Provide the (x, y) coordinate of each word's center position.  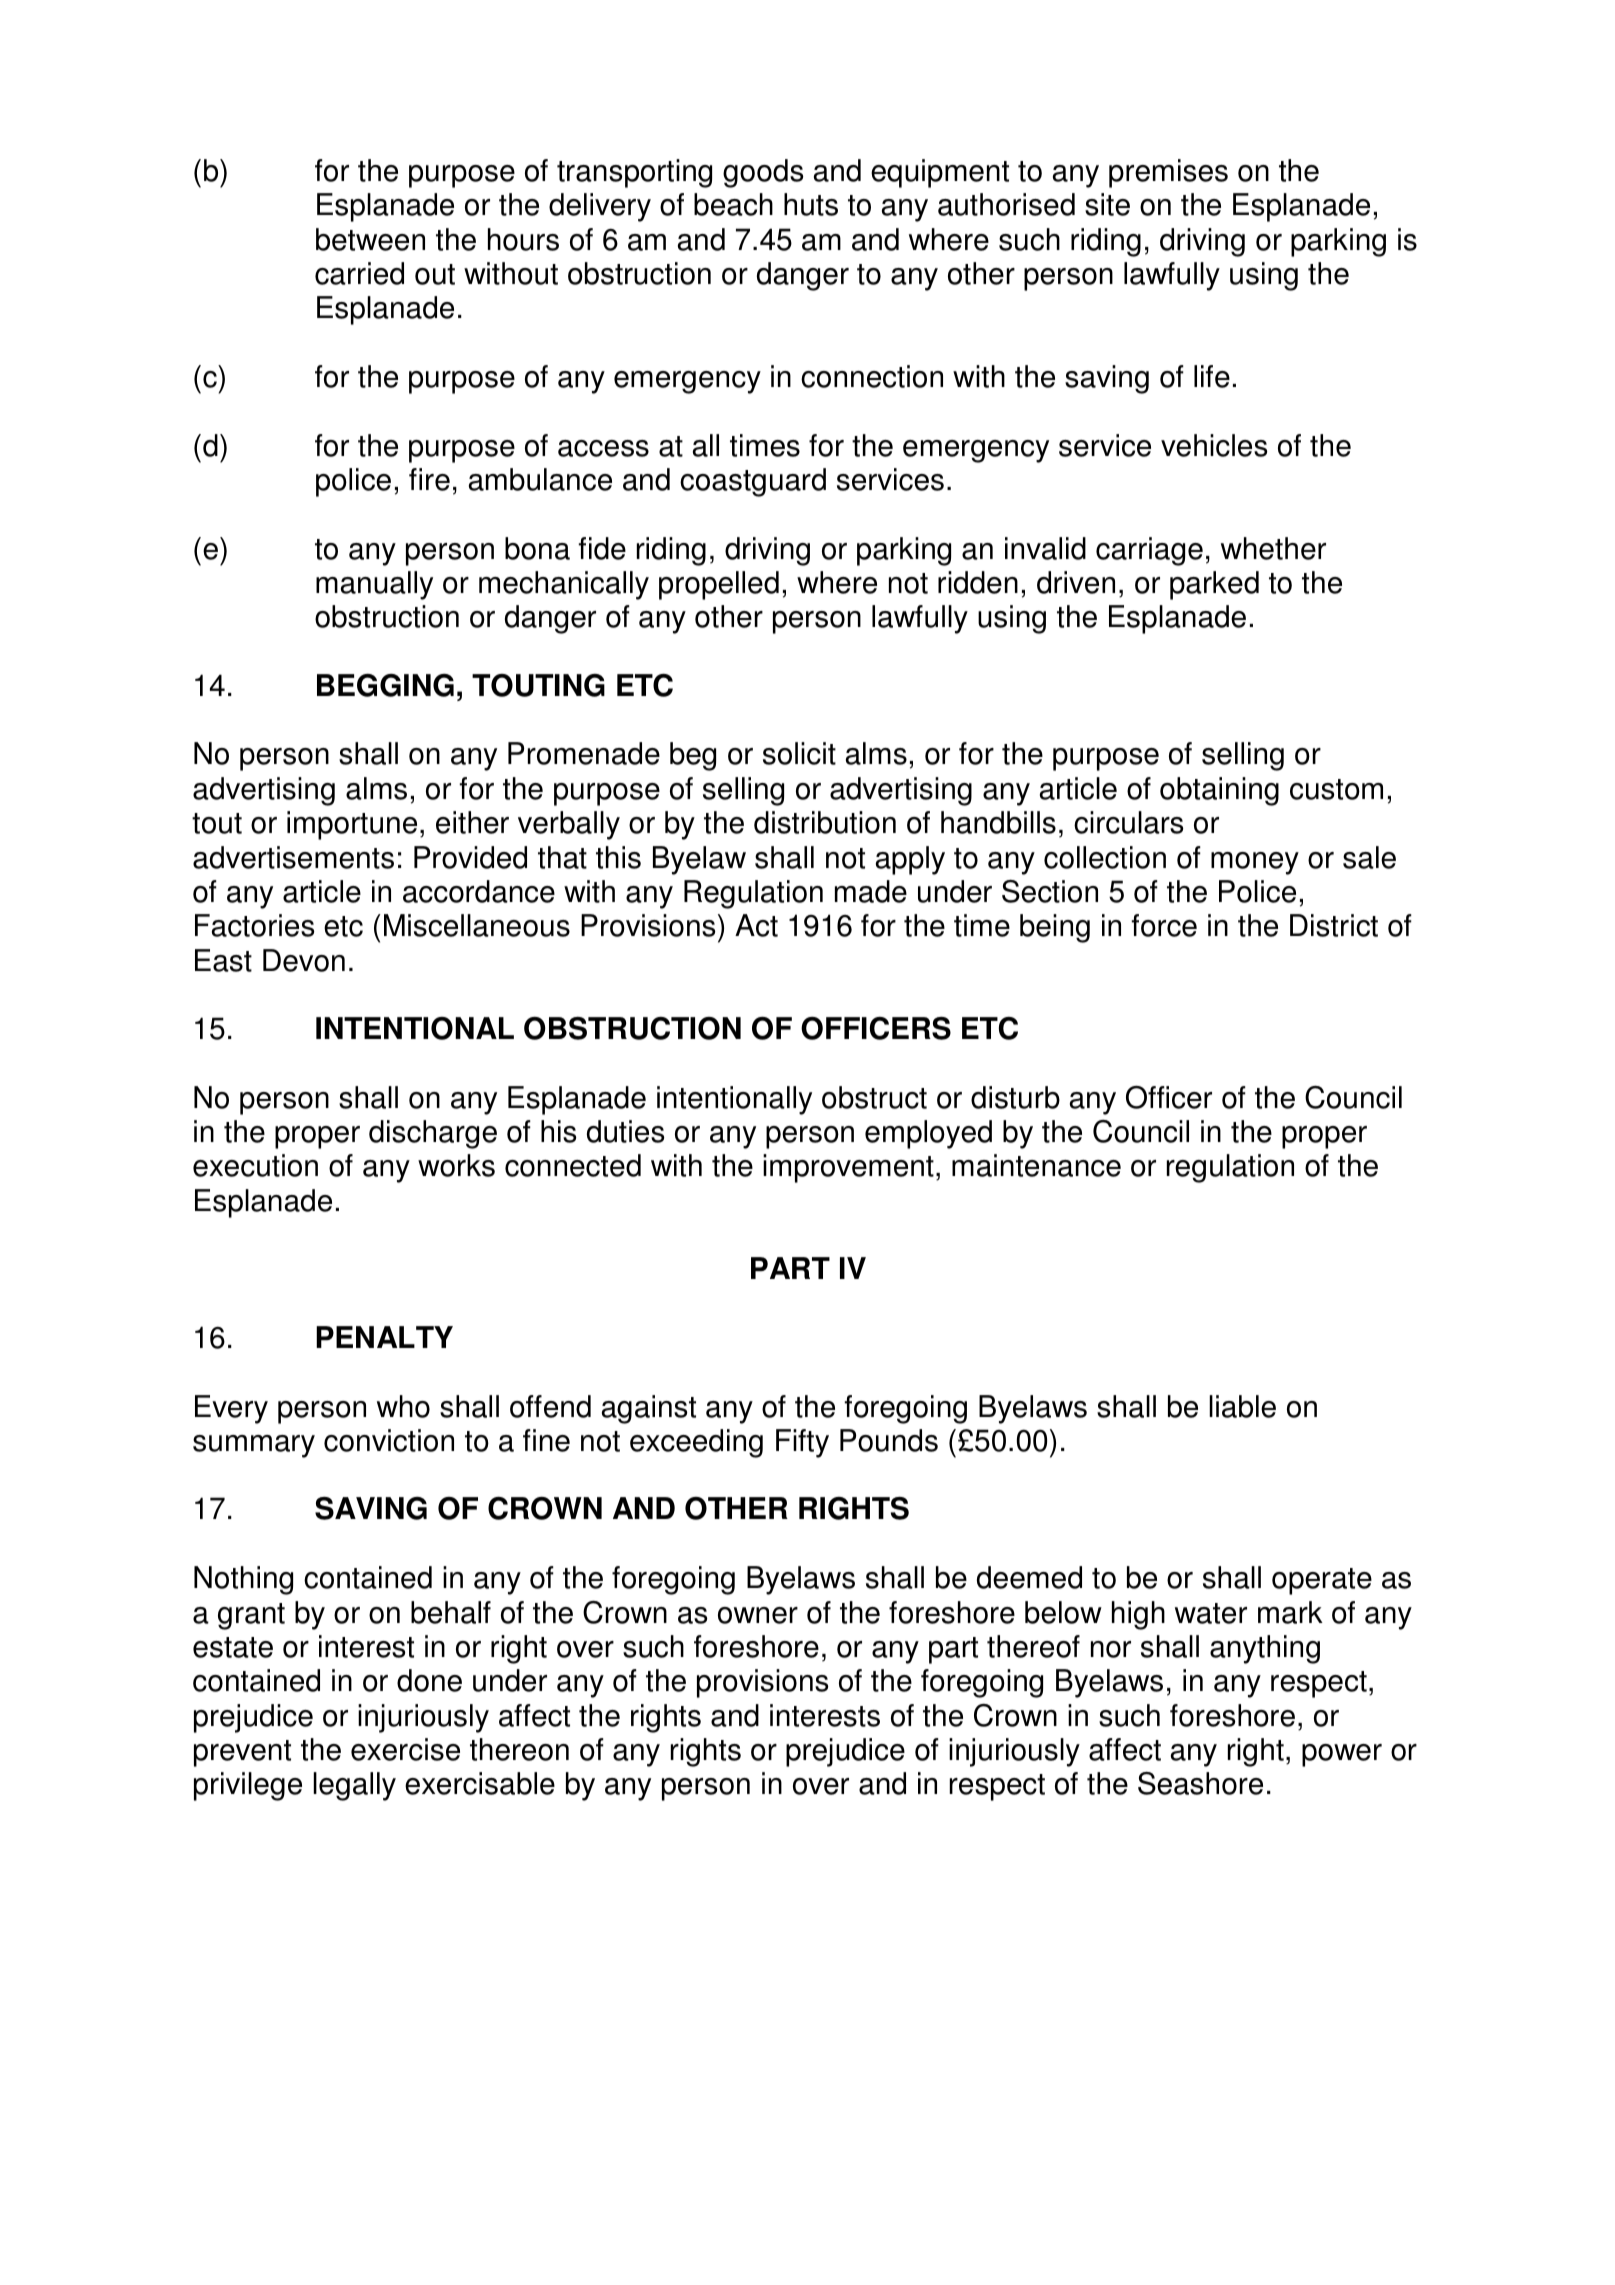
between (370, 239)
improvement (848, 1168)
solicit (799, 753)
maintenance (1036, 1165)
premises (1168, 173)
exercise (405, 1749)
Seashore (1200, 1783)
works (456, 1165)
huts (811, 204)
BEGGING (385, 685)
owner (758, 1615)
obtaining (1219, 791)
